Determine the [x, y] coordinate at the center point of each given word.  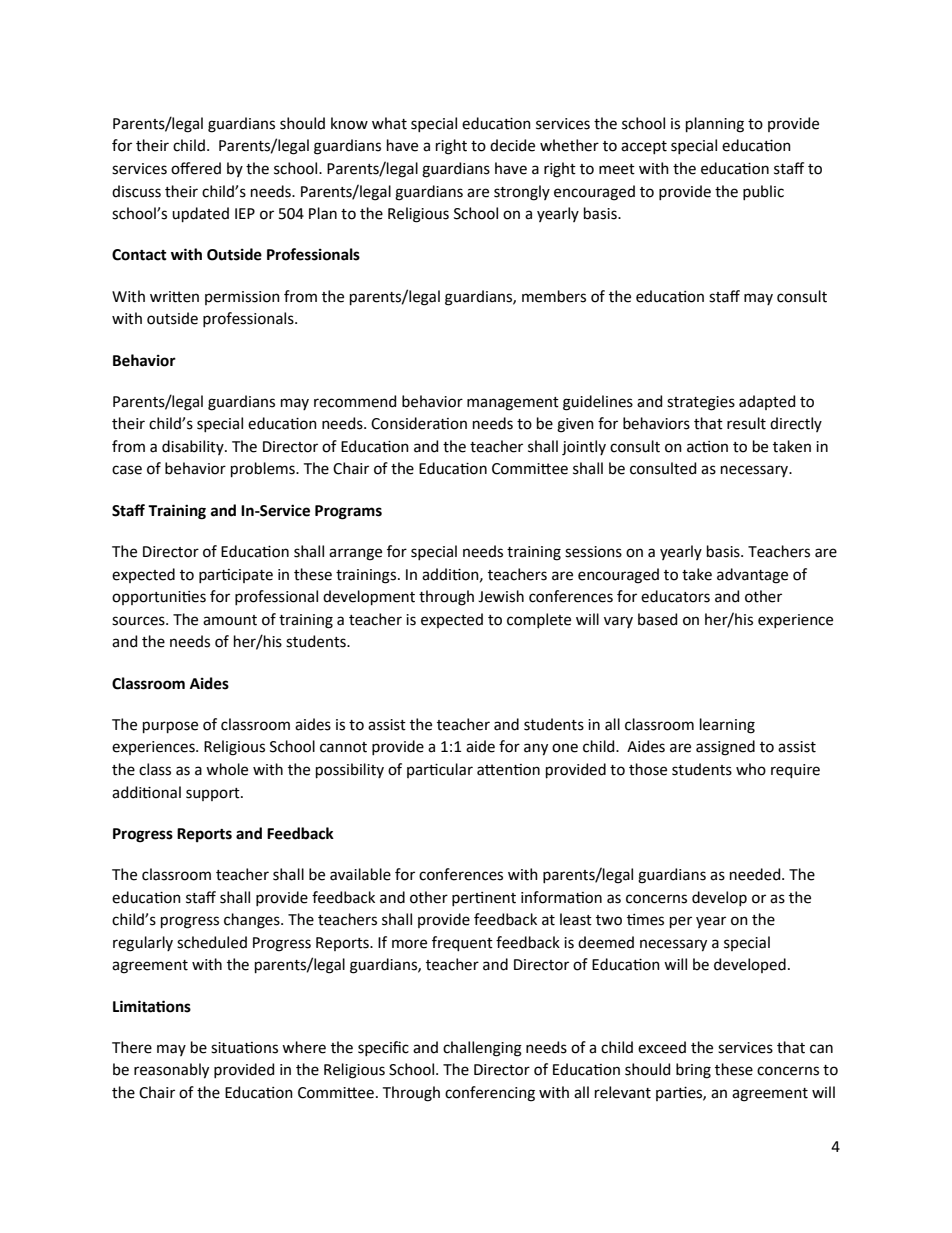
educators [675, 596]
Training [177, 512]
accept [644, 147]
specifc [383, 1048]
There [132, 1047]
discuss [136, 191]
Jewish [501, 596]
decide [512, 145]
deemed [606, 942]
